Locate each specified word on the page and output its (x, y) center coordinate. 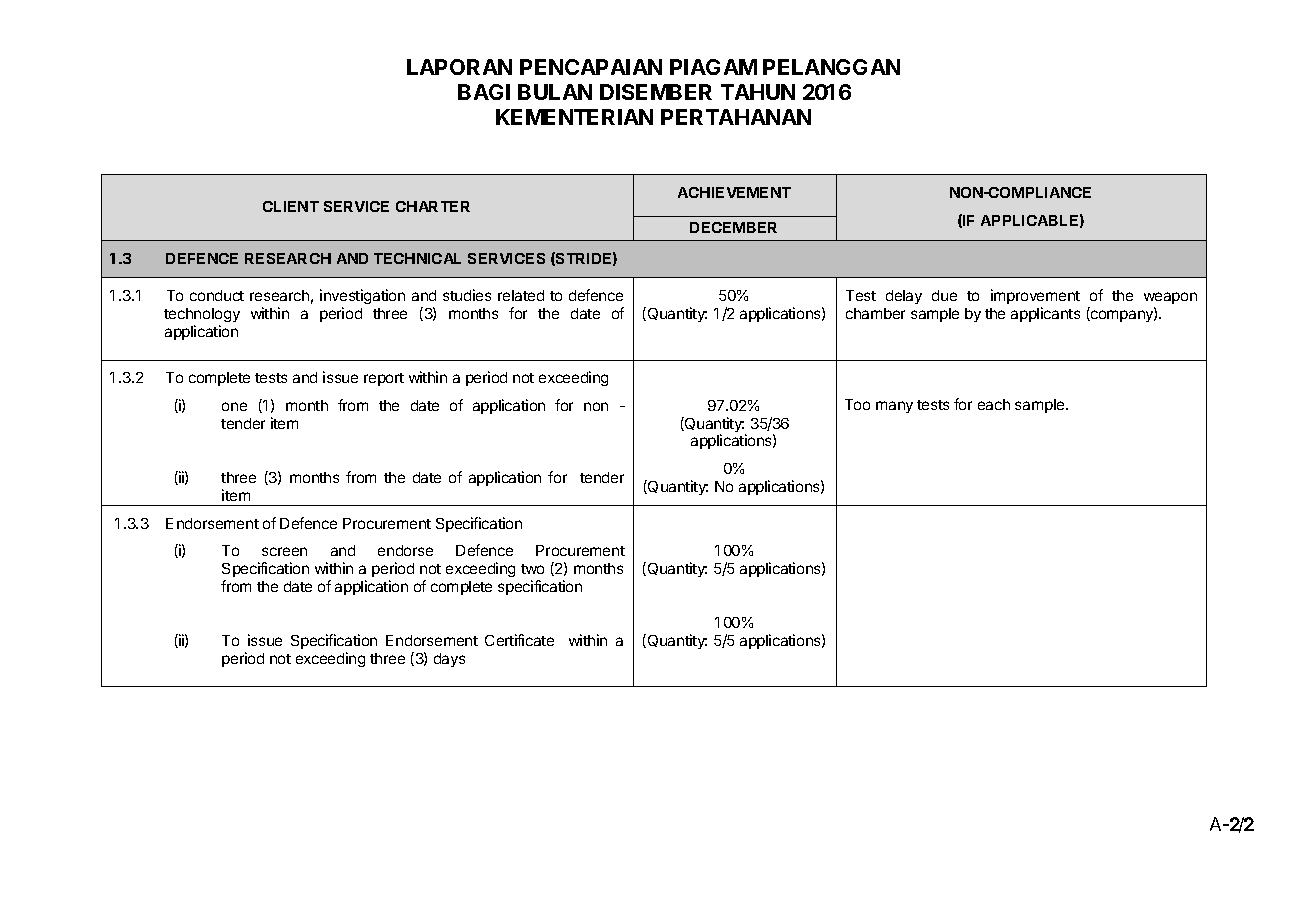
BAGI (484, 92)
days (449, 660)
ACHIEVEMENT (734, 192)
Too (857, 404)
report (384, 379)
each (994, 404)
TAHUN (758, 92)
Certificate (519, 640)
